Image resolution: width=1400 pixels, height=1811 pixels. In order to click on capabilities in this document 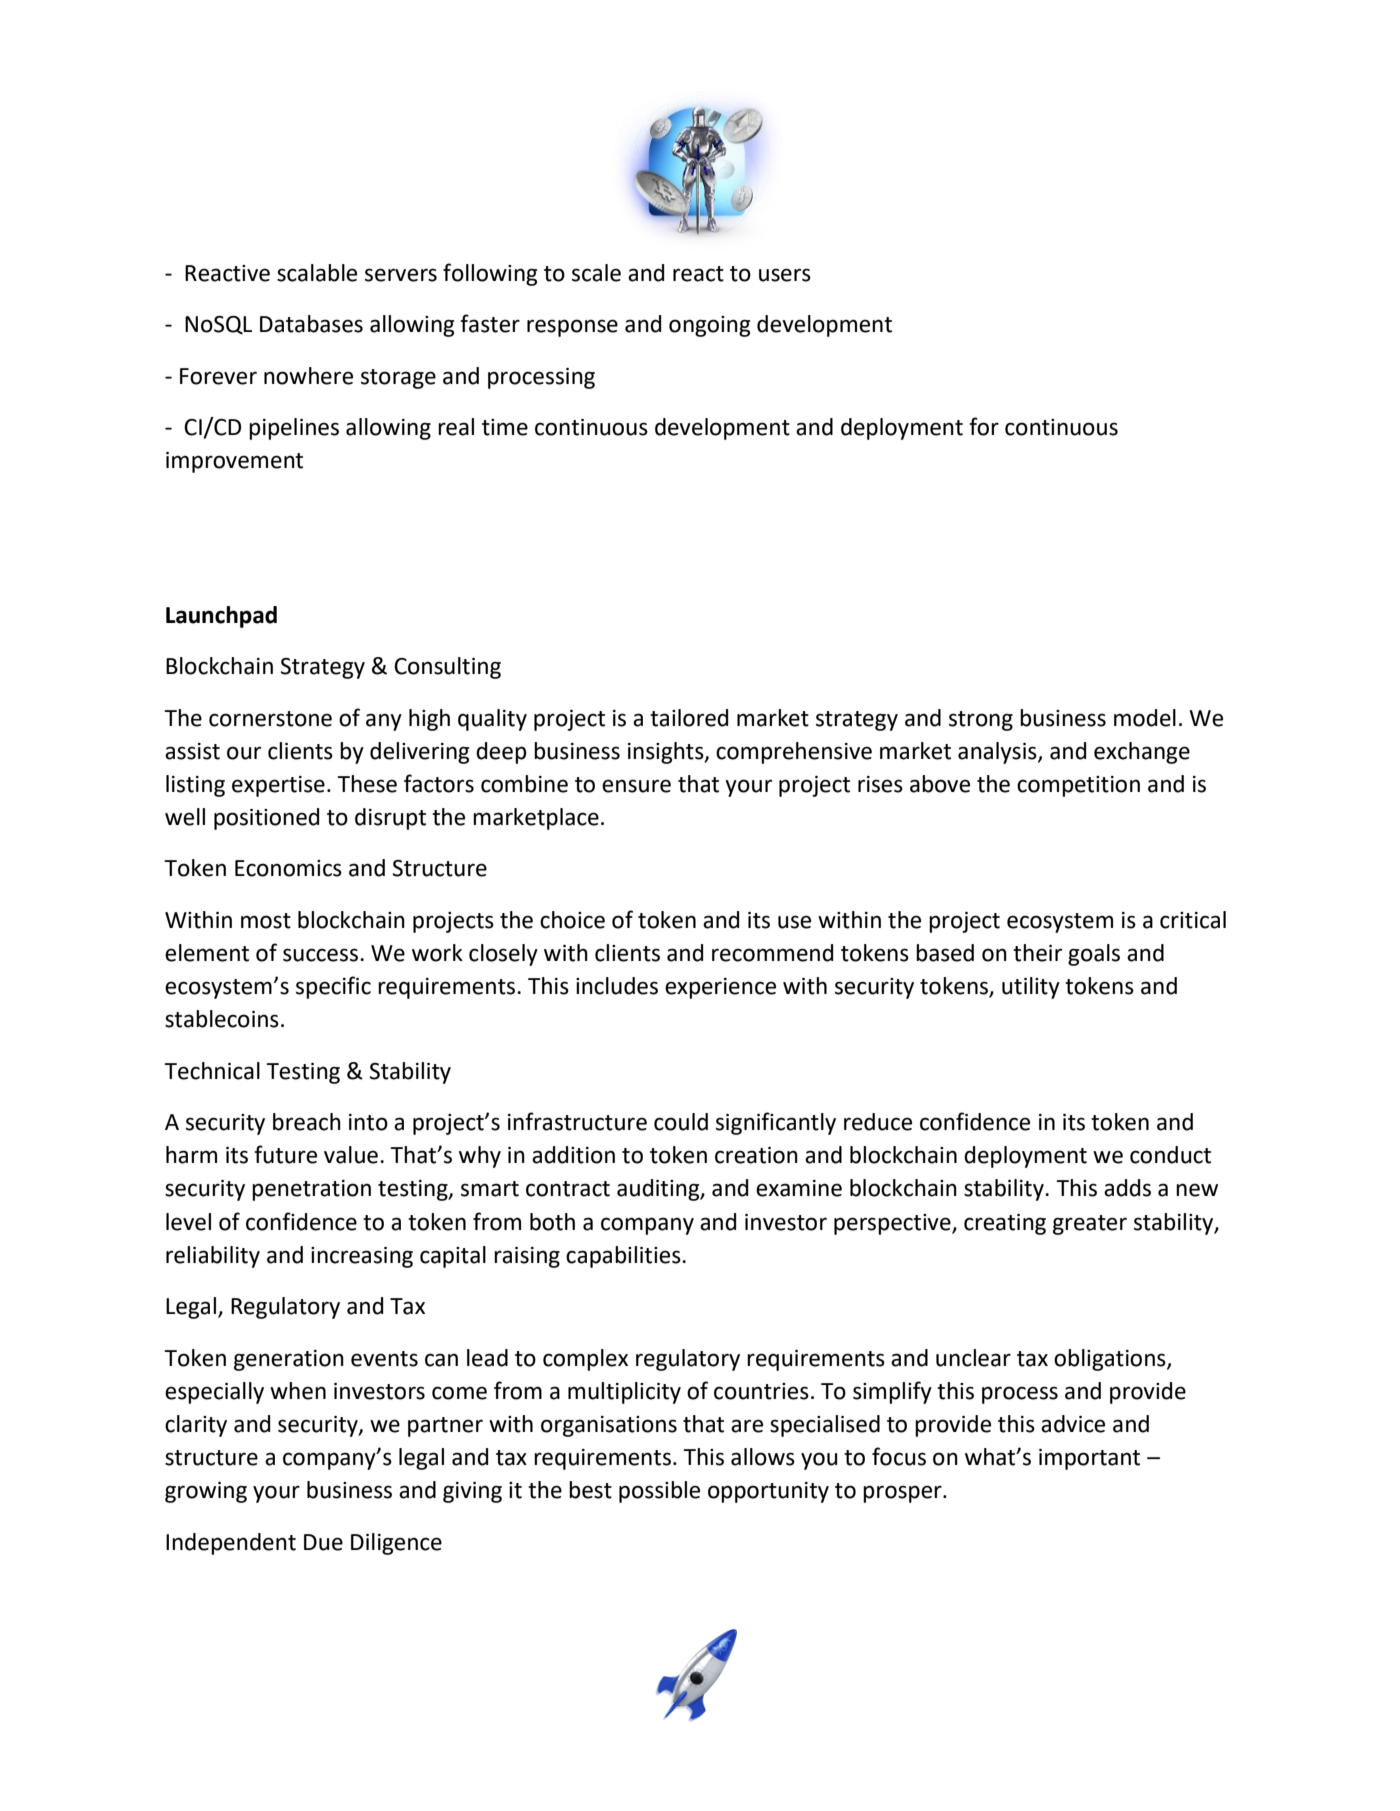, I will do `click(624, 1257)`.
